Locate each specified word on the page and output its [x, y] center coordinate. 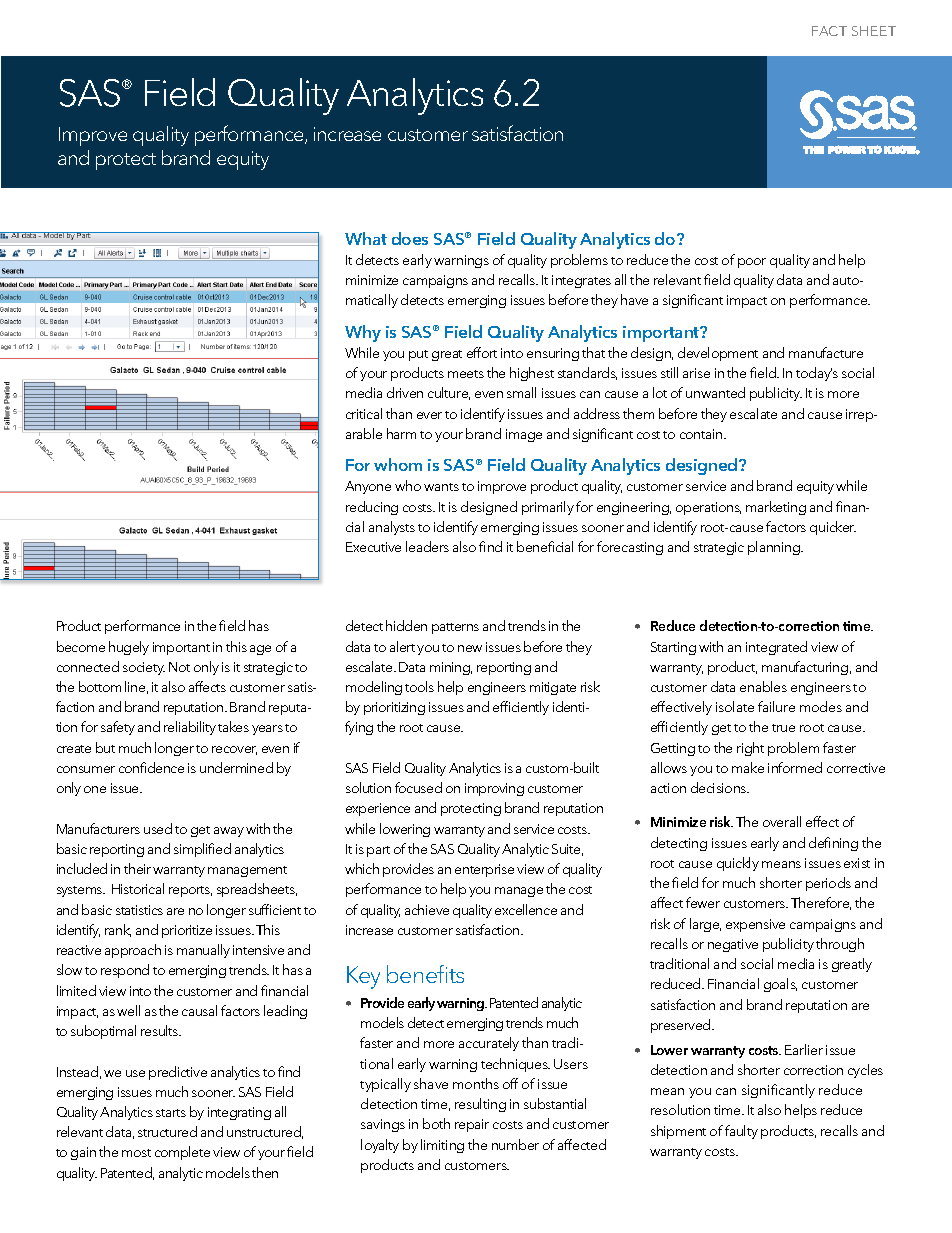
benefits [425, 974]
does [410, 238]
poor [752, 263]
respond [125, 971]
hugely [129, 648]
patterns [455, 628]
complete [182, 1153]
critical [364, 413]
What [366, 238]
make [748, 767]
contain [702, 434]
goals [780, 985]
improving [494, 789]
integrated [776, 648]
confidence [151, 767]
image [524, 435]
